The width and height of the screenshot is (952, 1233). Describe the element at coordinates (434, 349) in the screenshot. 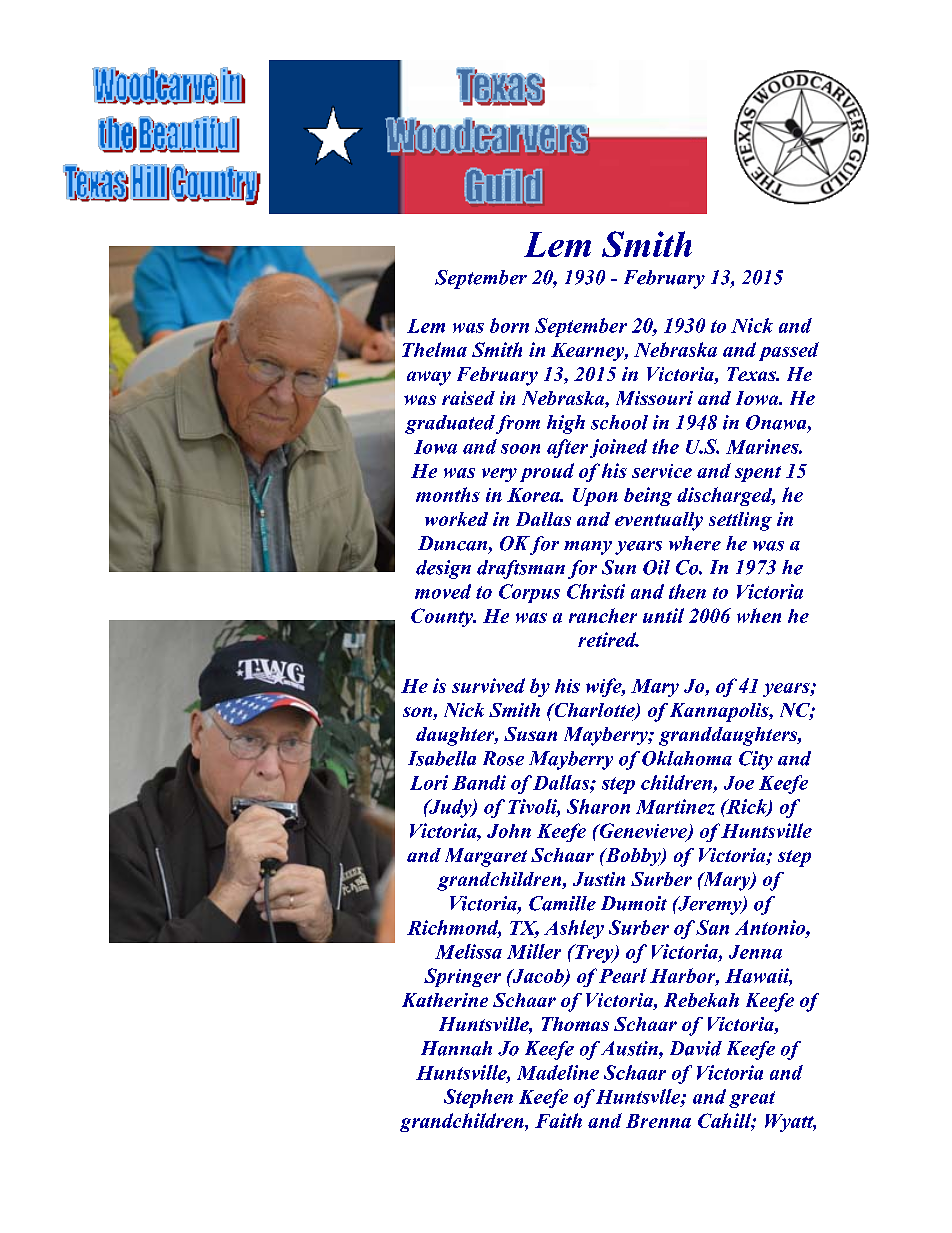

I see `Thelma` at that location.
